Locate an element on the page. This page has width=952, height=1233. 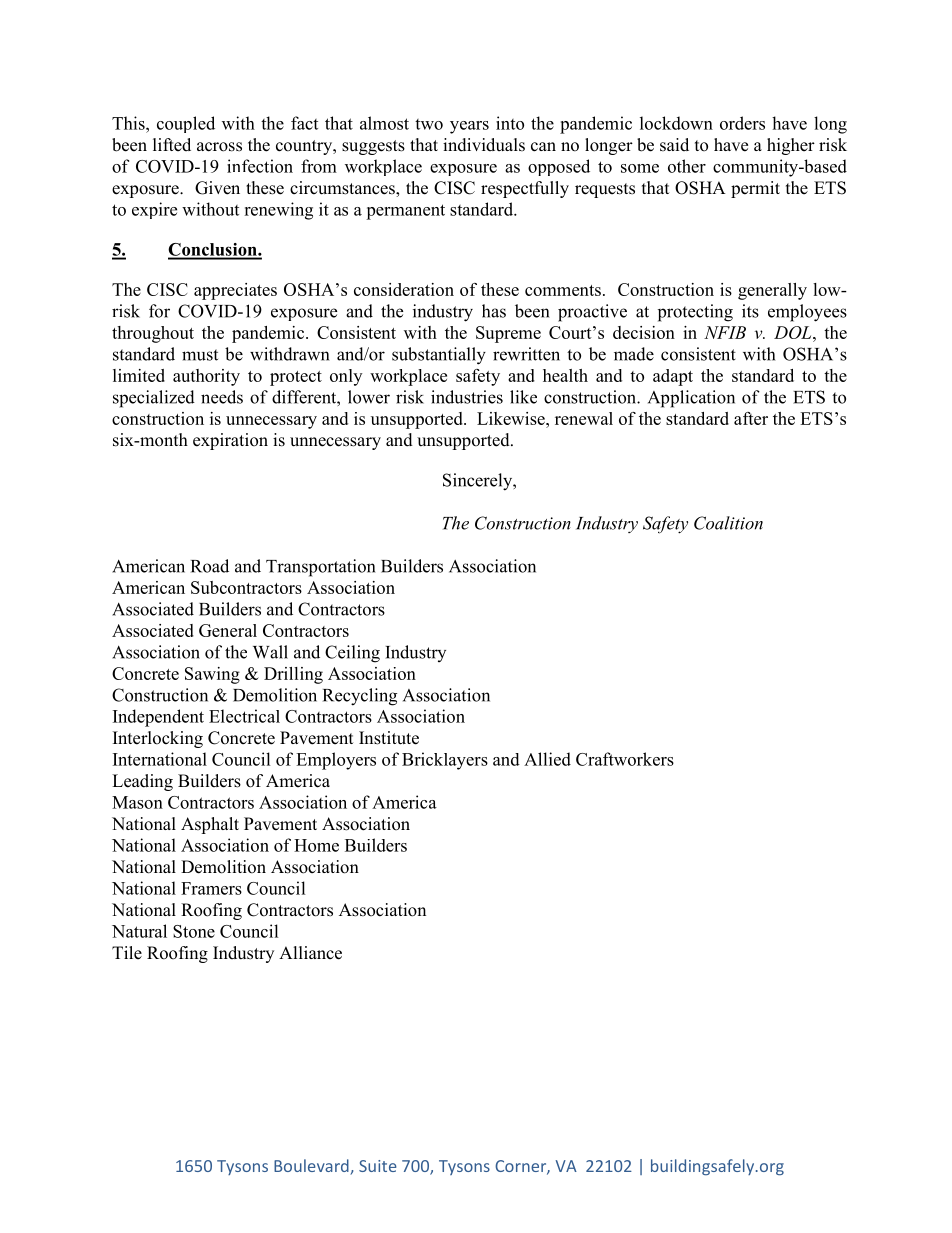
individuals is located at coordinates (484, 145).
